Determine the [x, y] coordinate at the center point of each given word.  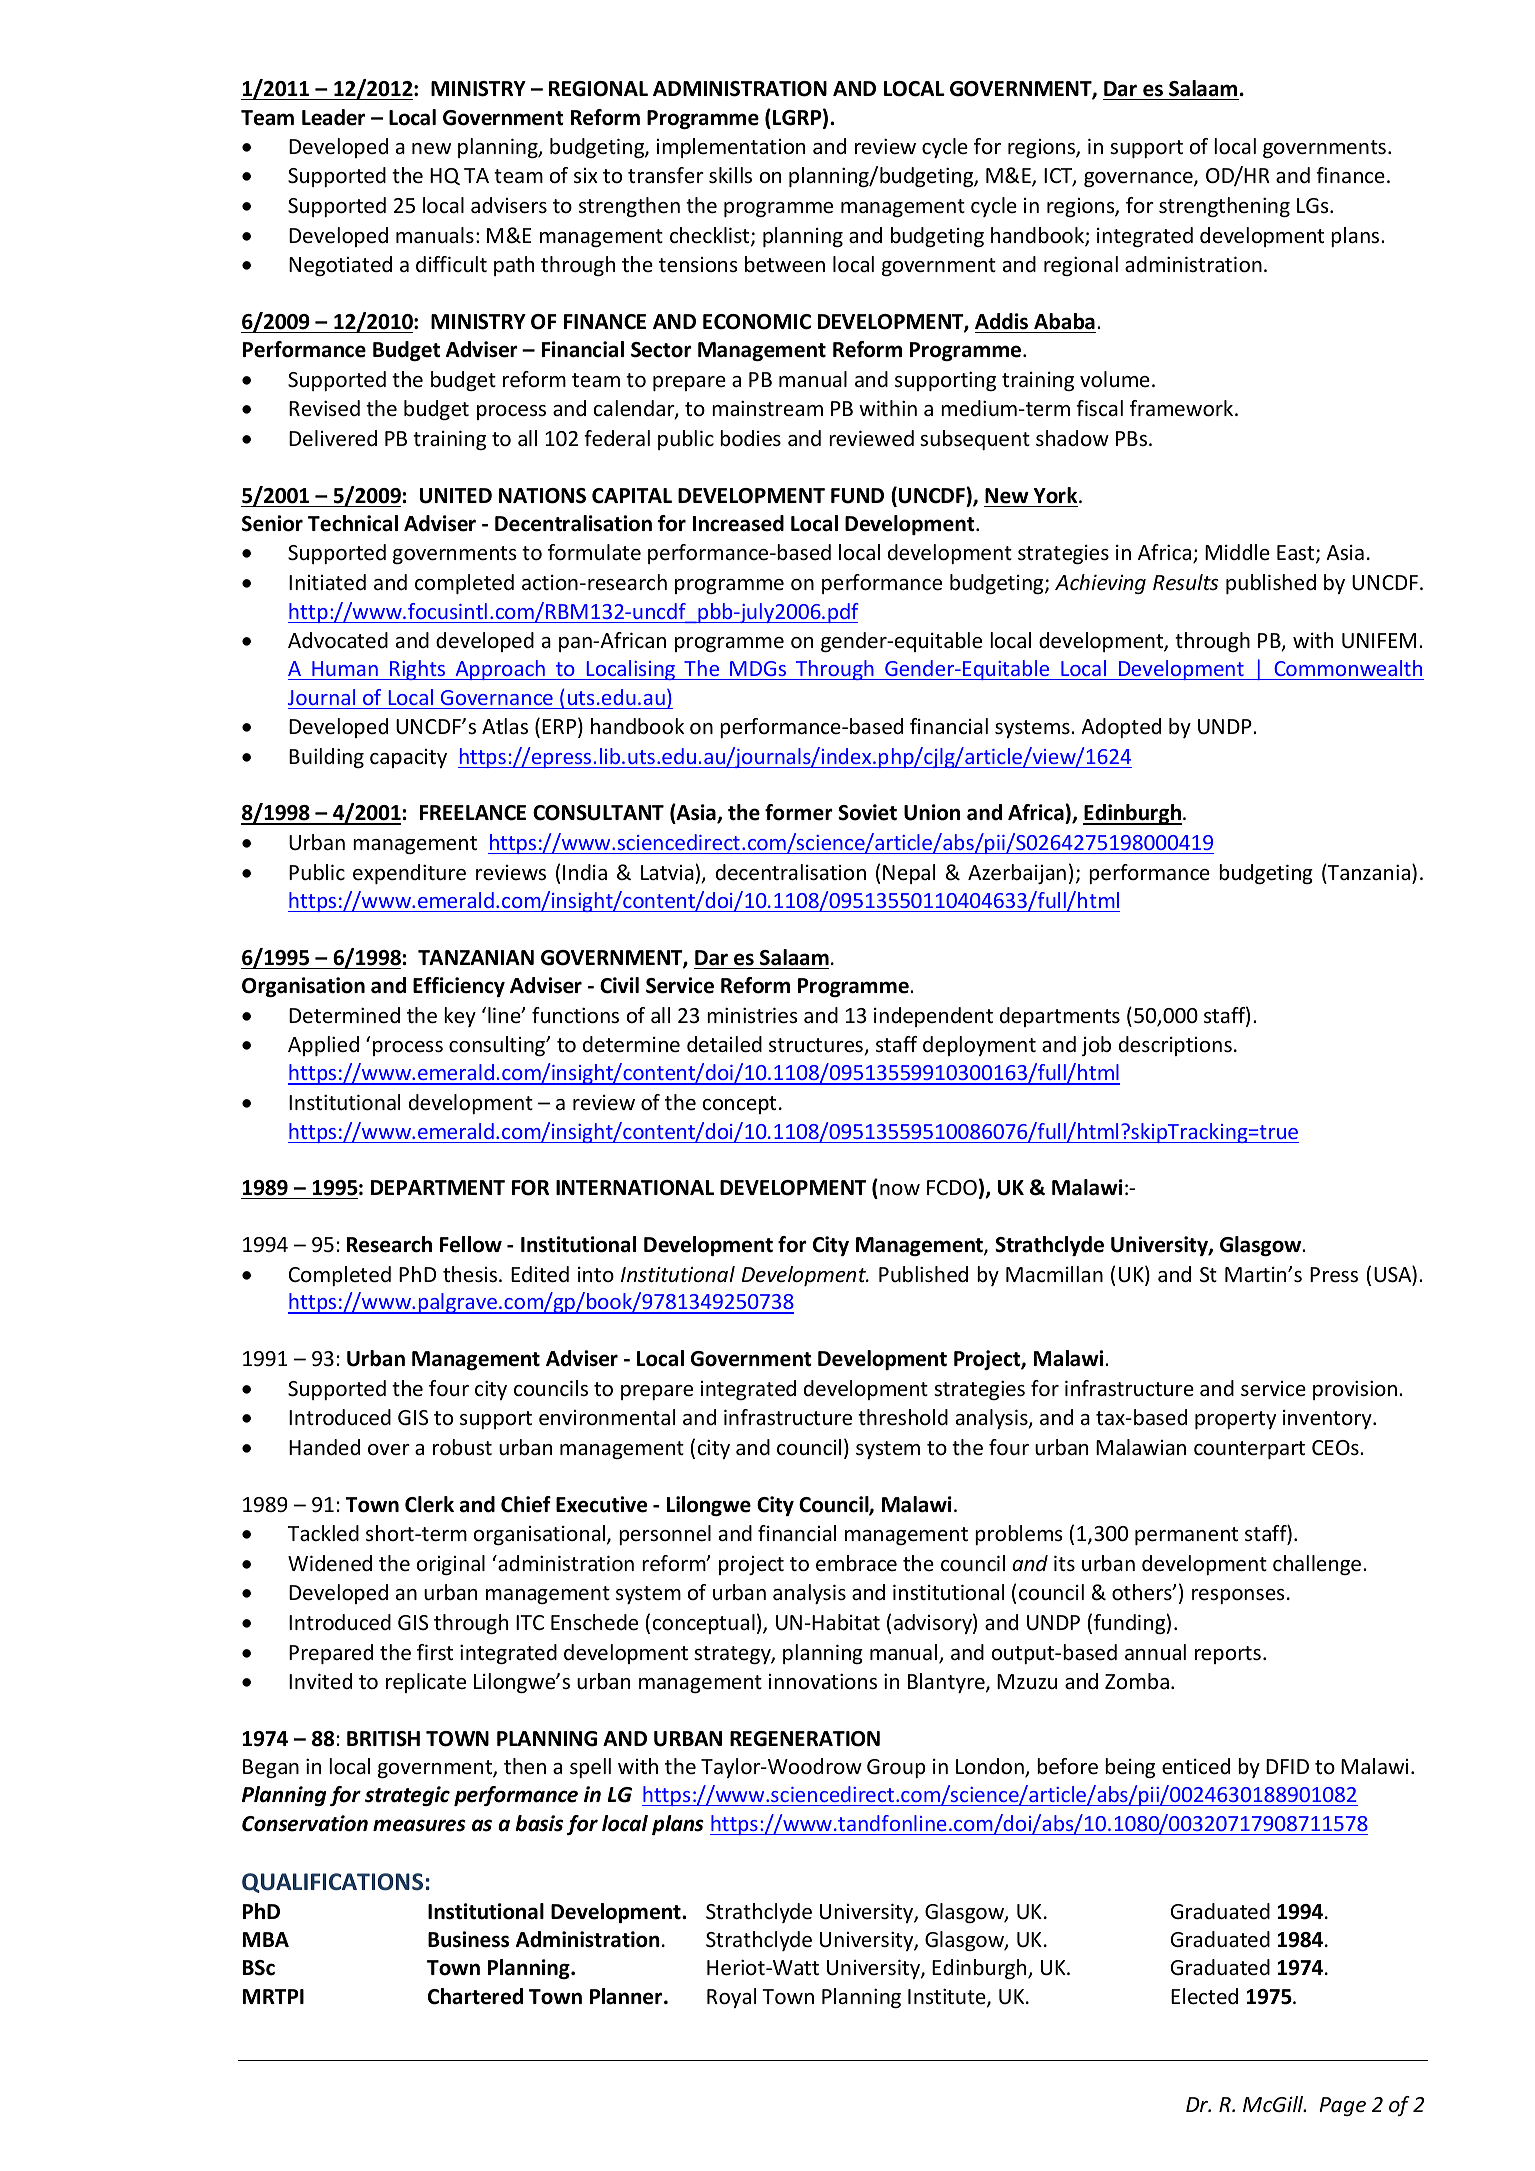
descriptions [1175, 1046]
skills [730, 175]
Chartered [475, 1996]
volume [1115, 379]
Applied [323, 1046]
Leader [333, 117]
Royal [731, 1998]
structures [817, 1046]
